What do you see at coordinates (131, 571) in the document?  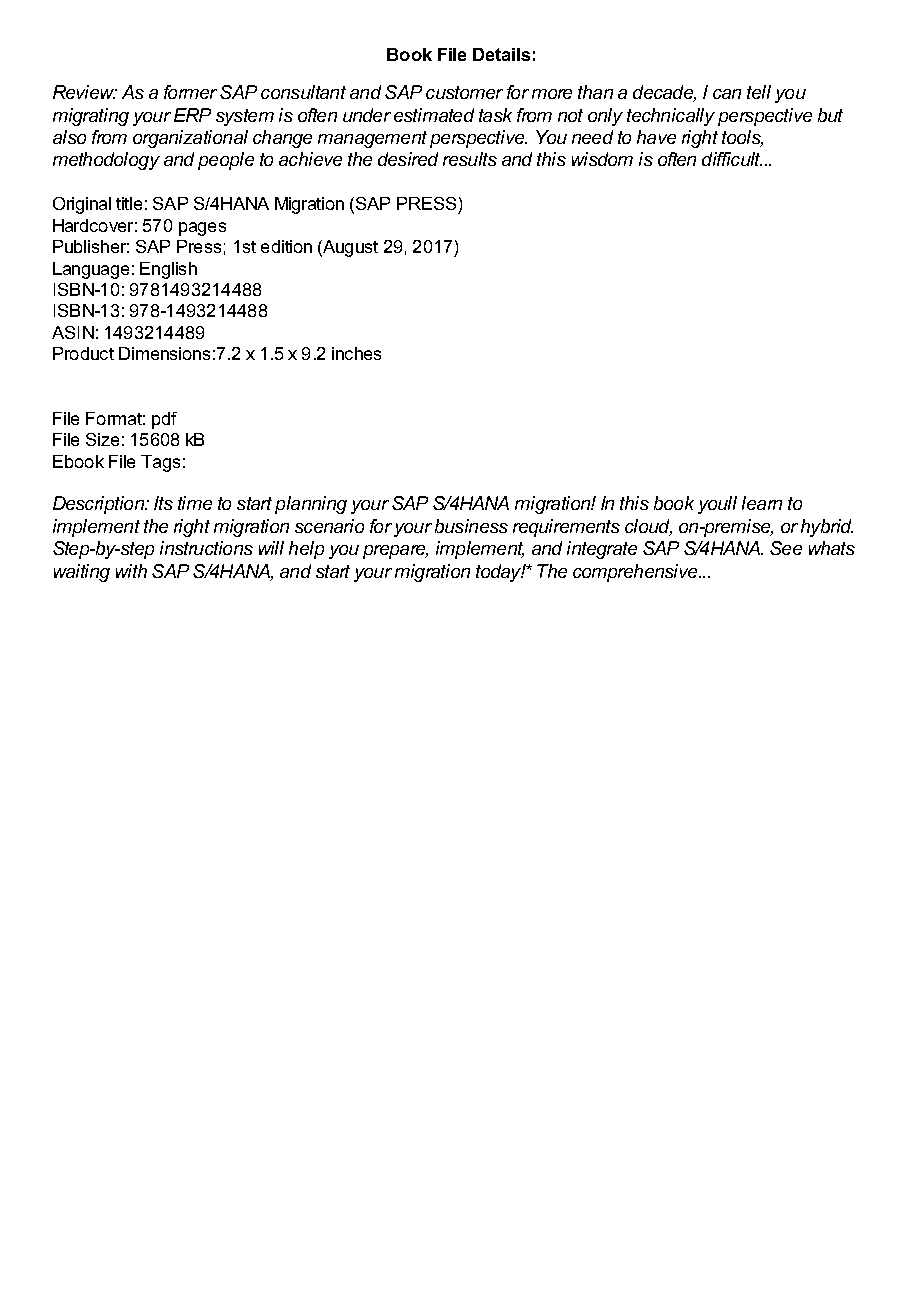 I see `with` at bounding box center [131, 571].
